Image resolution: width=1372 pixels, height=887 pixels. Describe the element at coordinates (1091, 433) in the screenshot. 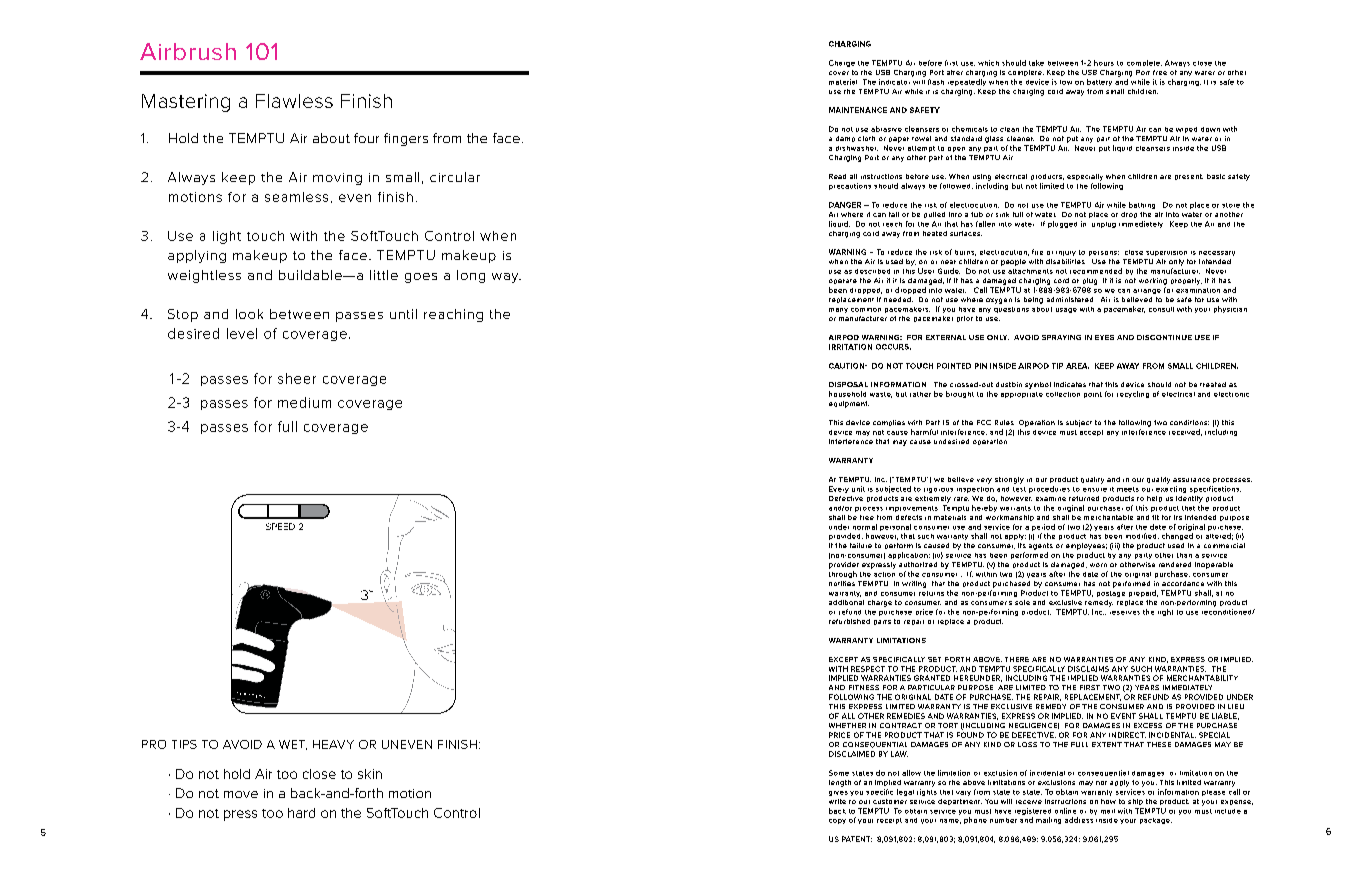

I see `accept` at that location.
